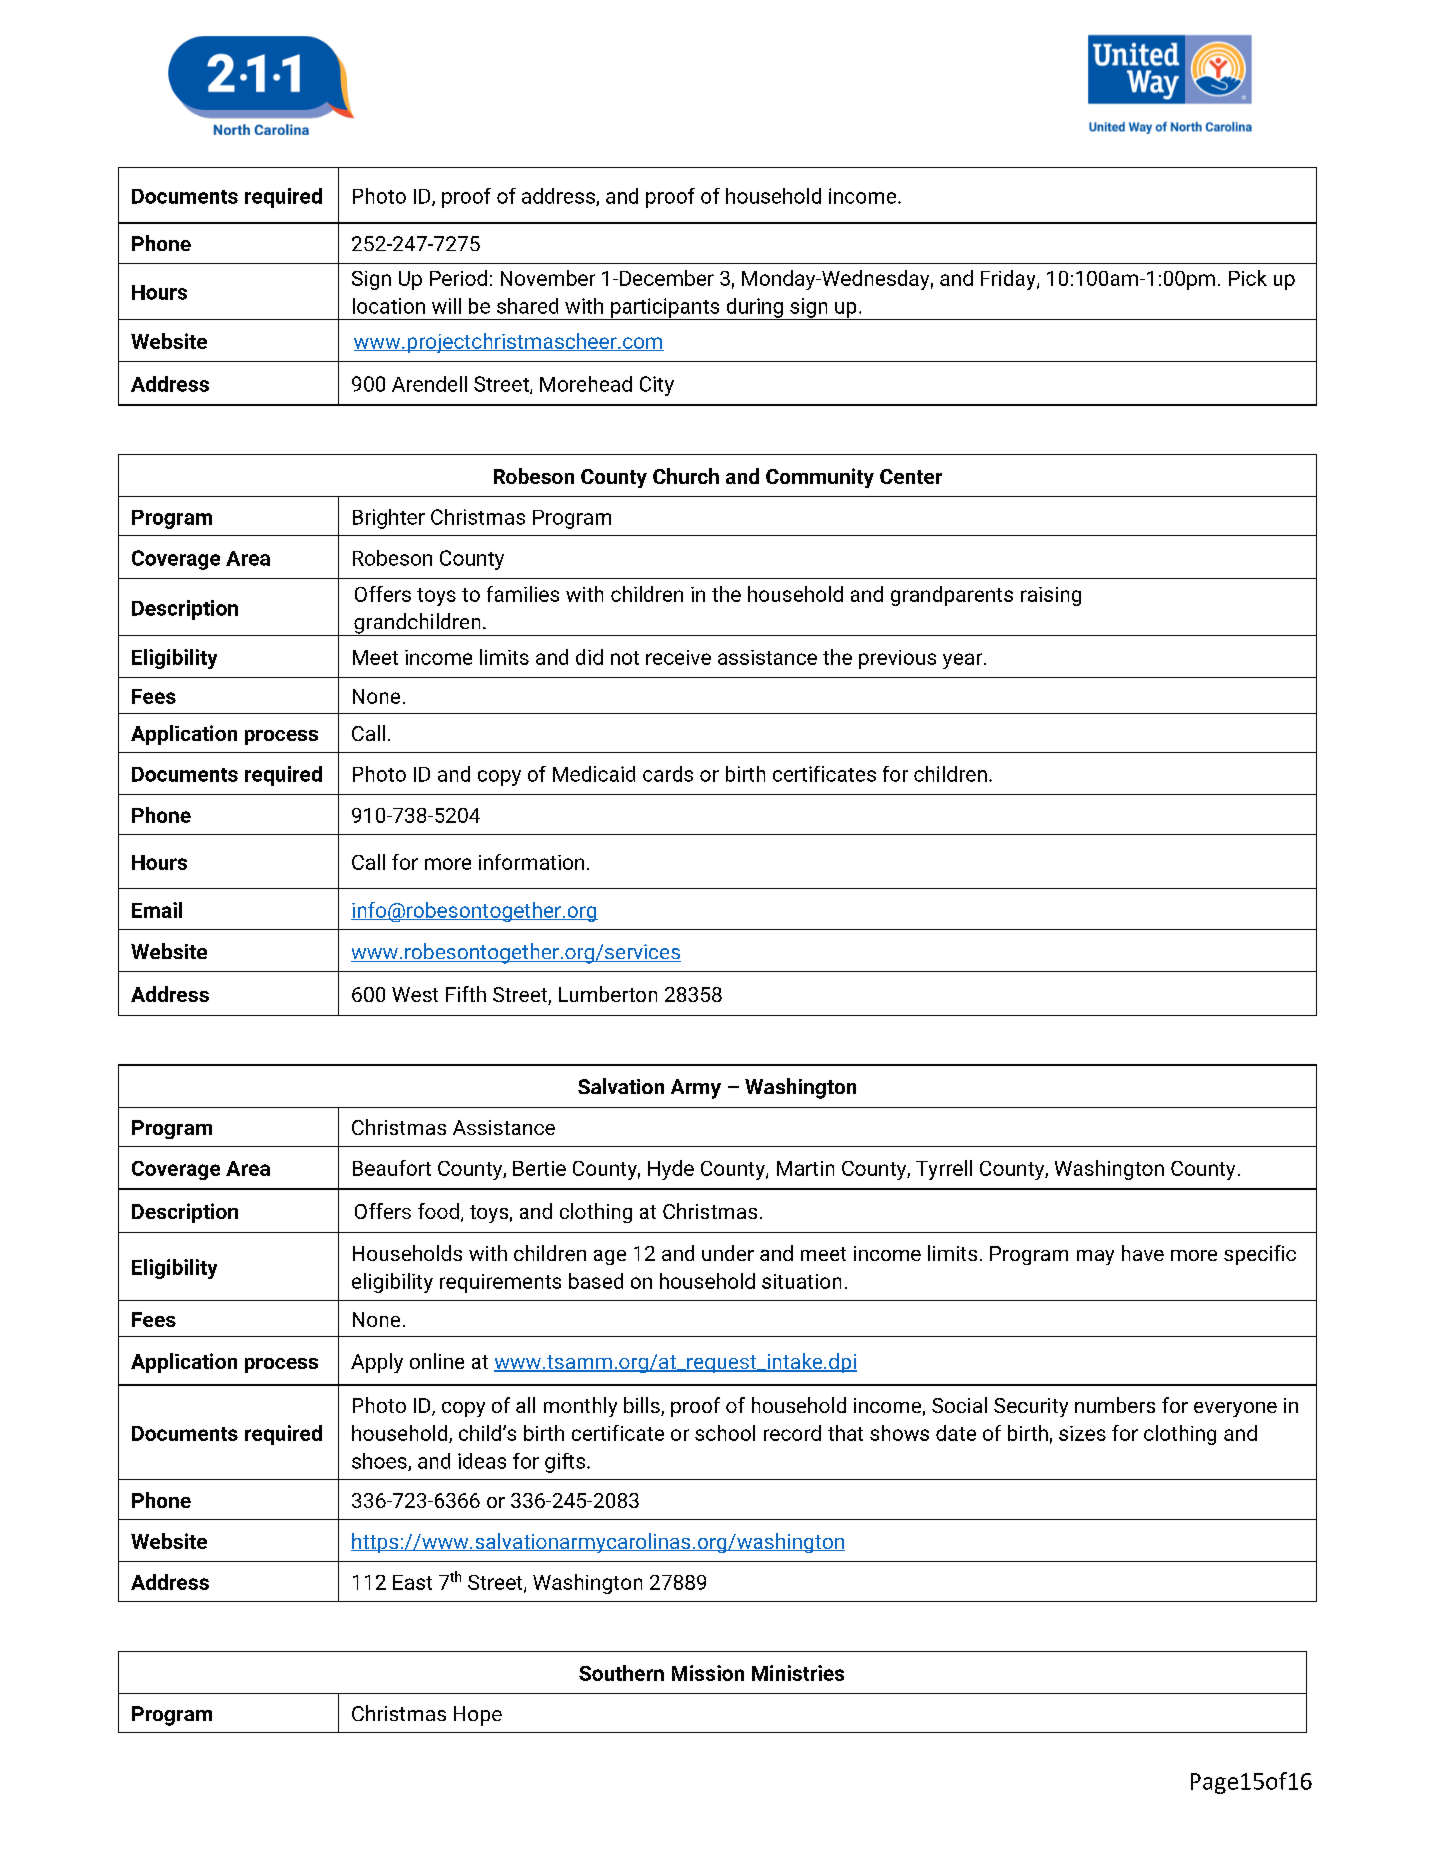 Image resolution: width=1430 pixels, height=1851 pixels. What do you see at coordinates (415, 994) in the image?
I see `West` at bounding box center [415, 994].
